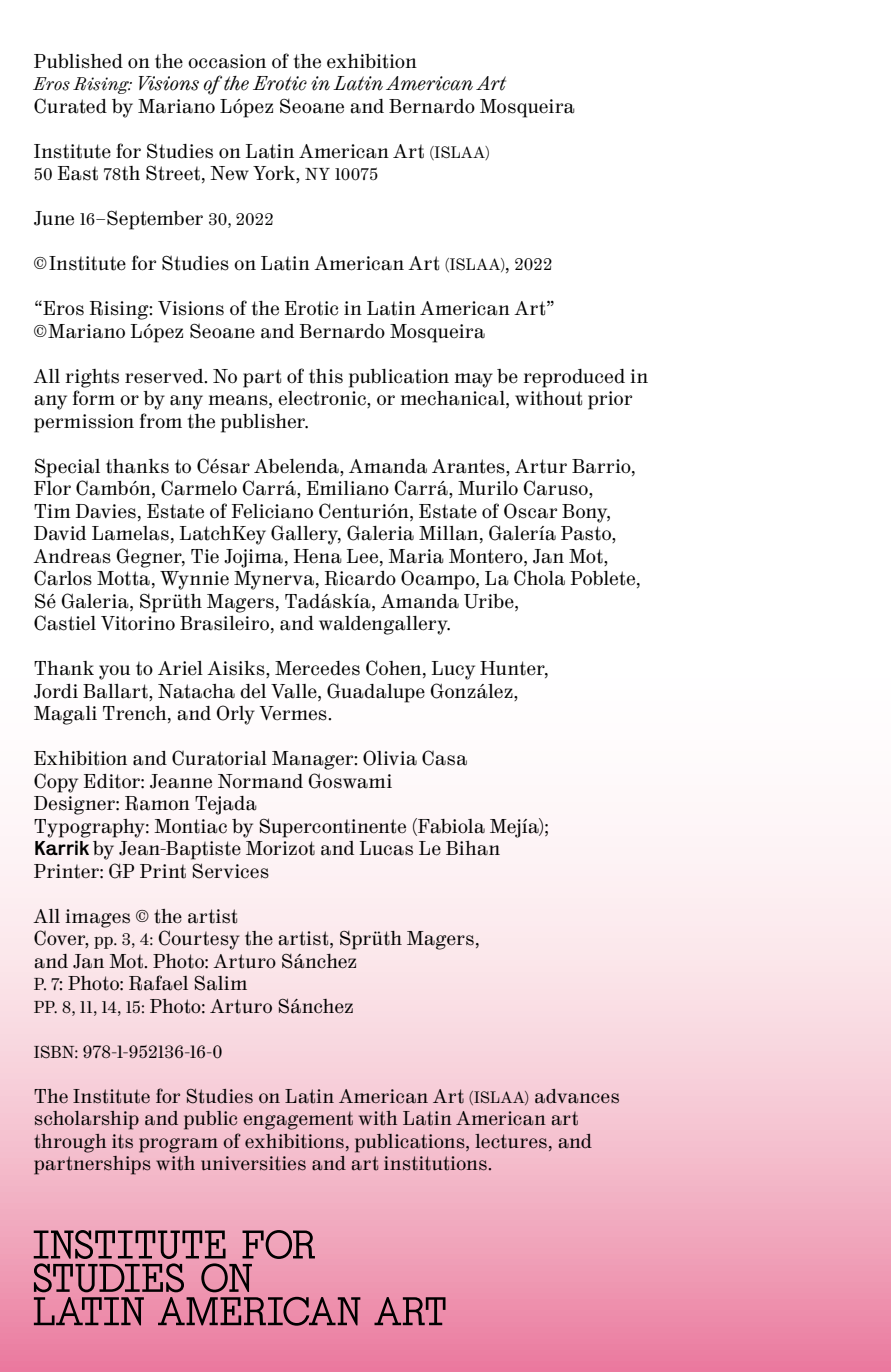  What do you see at coordinates (574, 378) in the screenshot?
I see `reproduced` at bounding box center [574, 378].
